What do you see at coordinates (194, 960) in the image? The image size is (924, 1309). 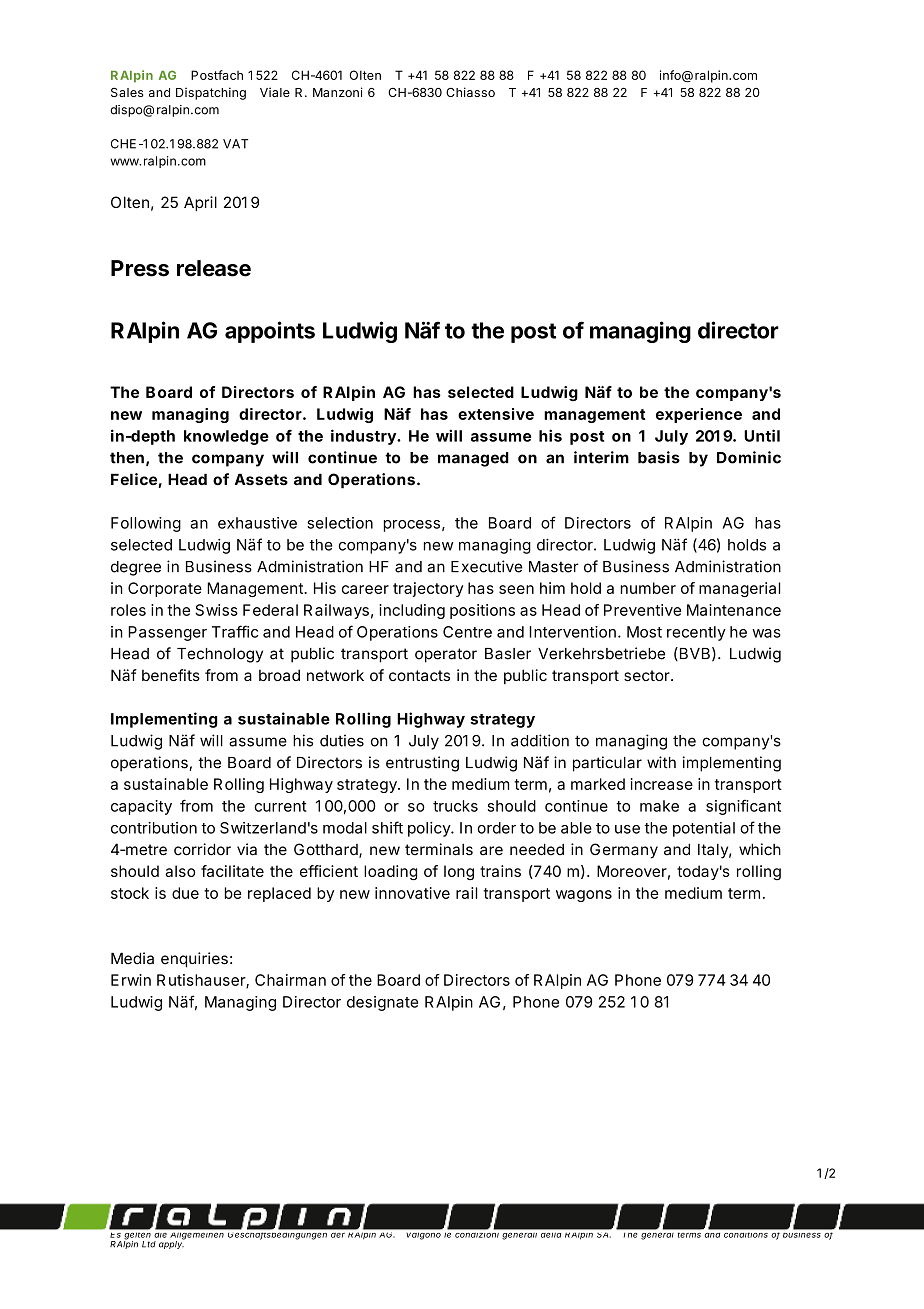 I see `enquiries` at bounding box center [194, 960].
